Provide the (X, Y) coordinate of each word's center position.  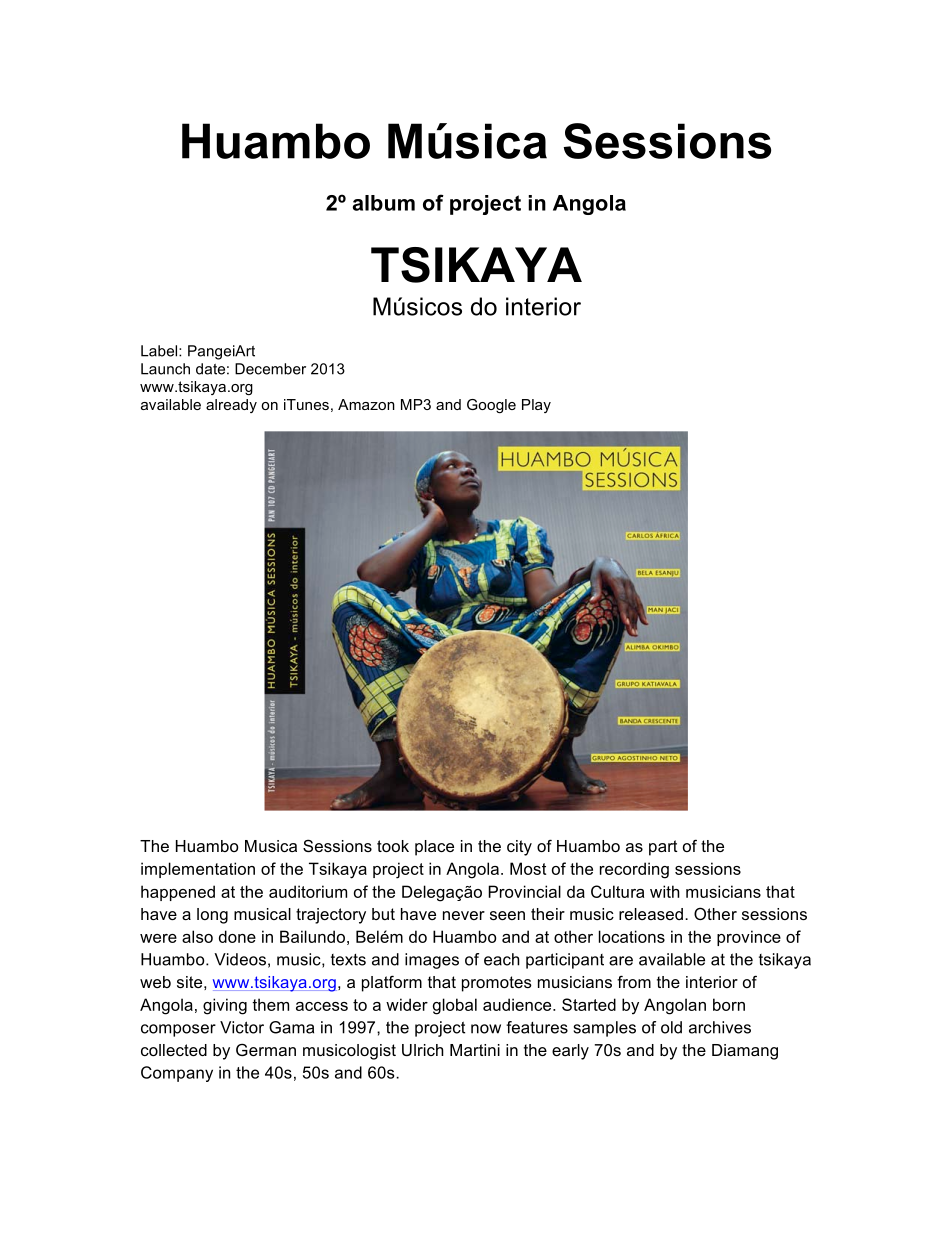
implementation (198, 870)
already (231, 406)
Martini (475, 1050)
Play (536, 406)
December (270, 369)
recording (634, 870)
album (383, 203)
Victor (242, 1027)
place (434, 848)
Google (491, 406)
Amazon (366, 404)
